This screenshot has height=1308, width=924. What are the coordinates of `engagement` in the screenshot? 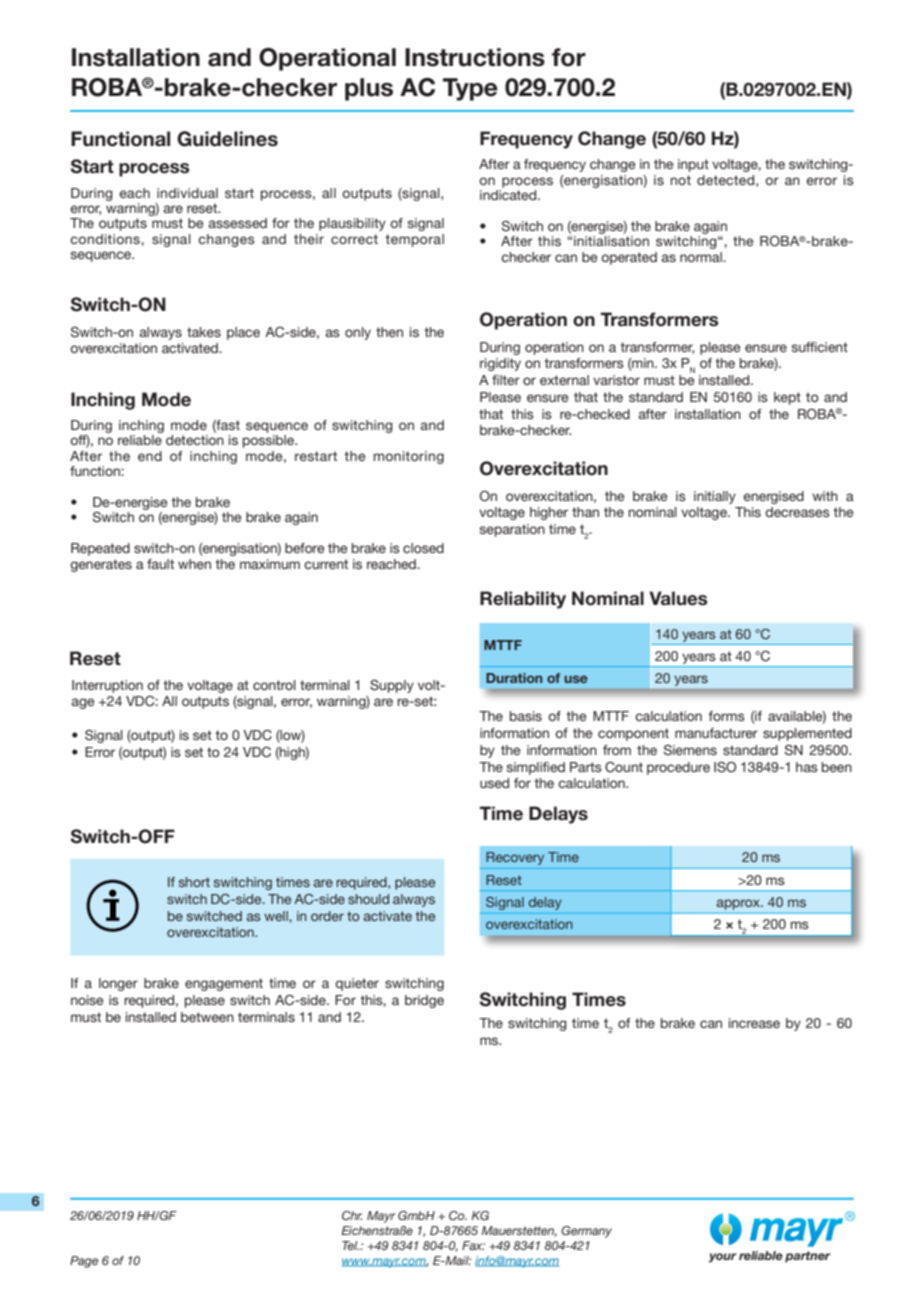 It's located at (224, 984).
